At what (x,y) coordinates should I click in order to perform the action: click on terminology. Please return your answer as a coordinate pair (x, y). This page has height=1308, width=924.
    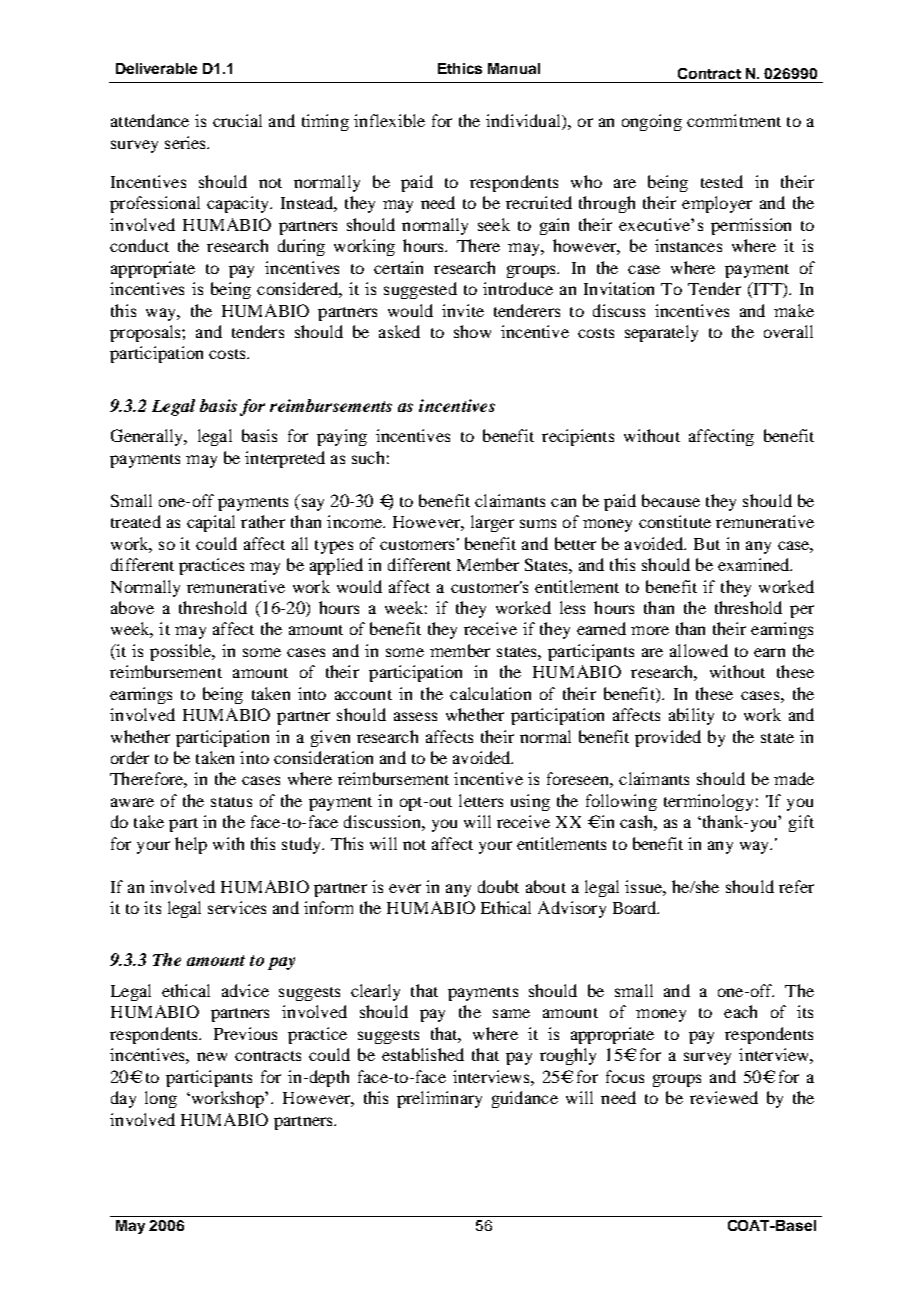
    Looking at the image, I should click on (708, 802).
